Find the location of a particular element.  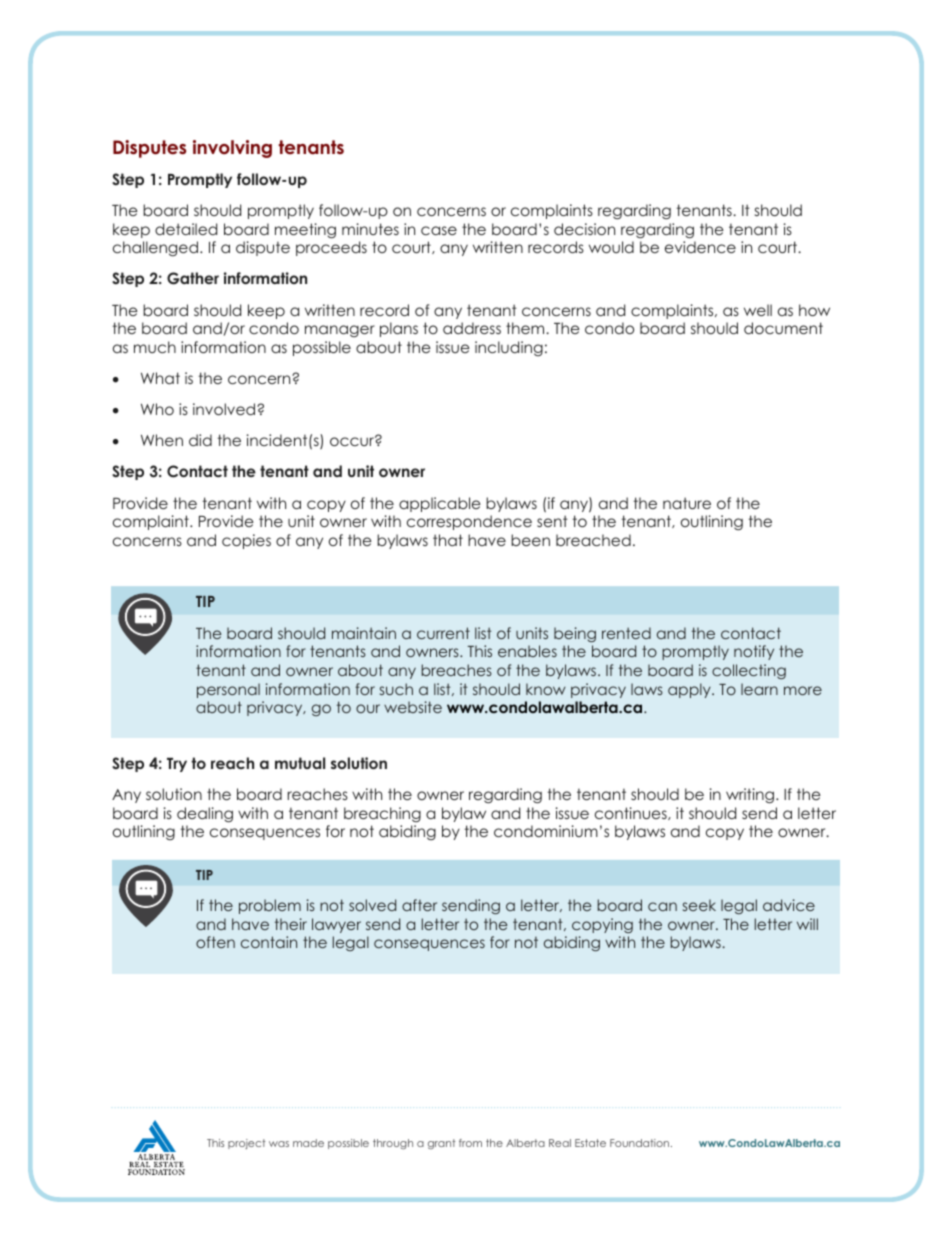

personal is located at coordinates (228, 690).
